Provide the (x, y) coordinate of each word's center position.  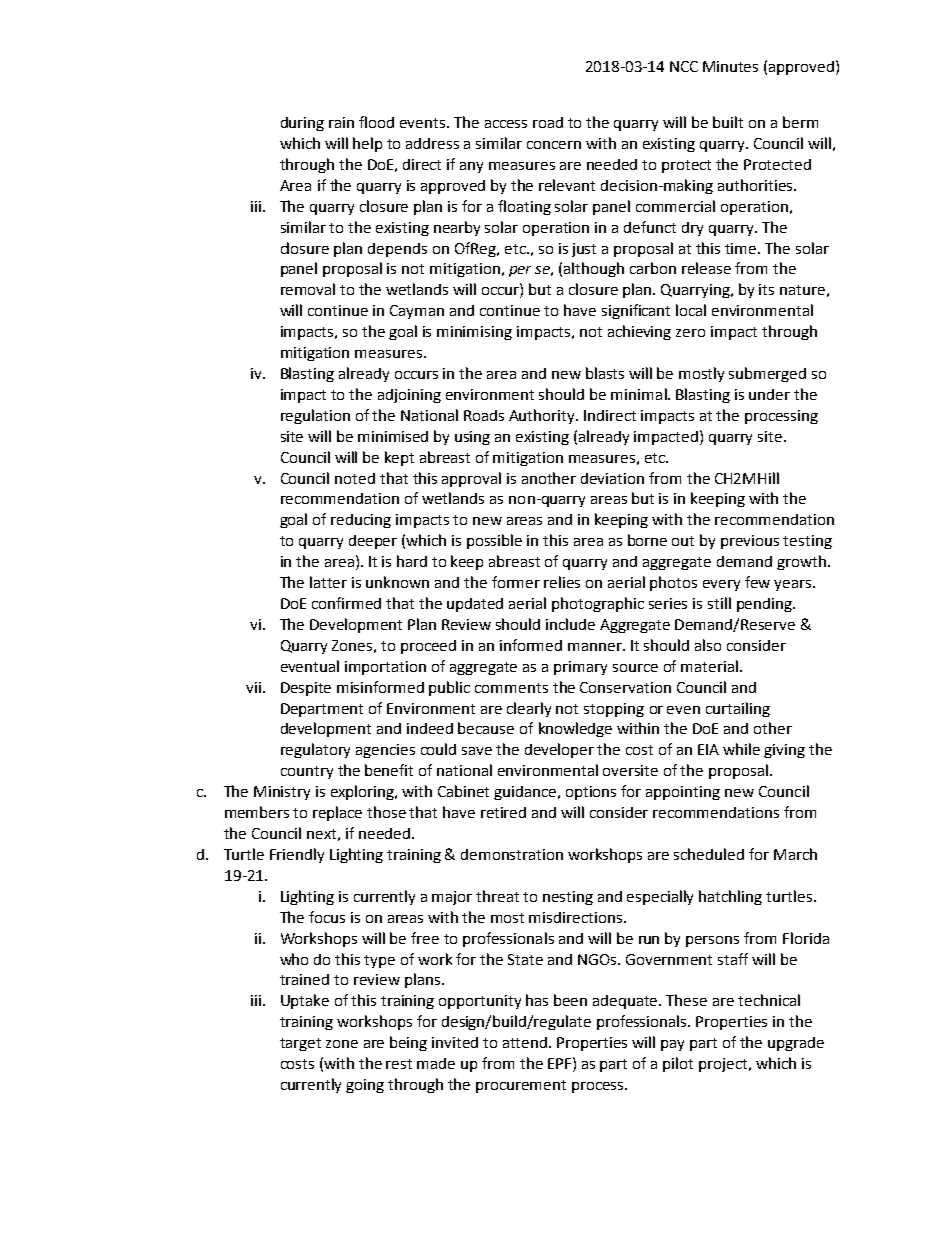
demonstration (512, 854)
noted (355, 478)
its (766, 289)
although (594, 269)
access (506, 124)
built (728, 122)
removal (308, 289)
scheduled (709, 854)
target (300, 1044)
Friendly (297, 855)
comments (511, 688)
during (302, 124)
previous (750, 542)
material (709, 666)
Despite (306, 689)
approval (471, 479)
